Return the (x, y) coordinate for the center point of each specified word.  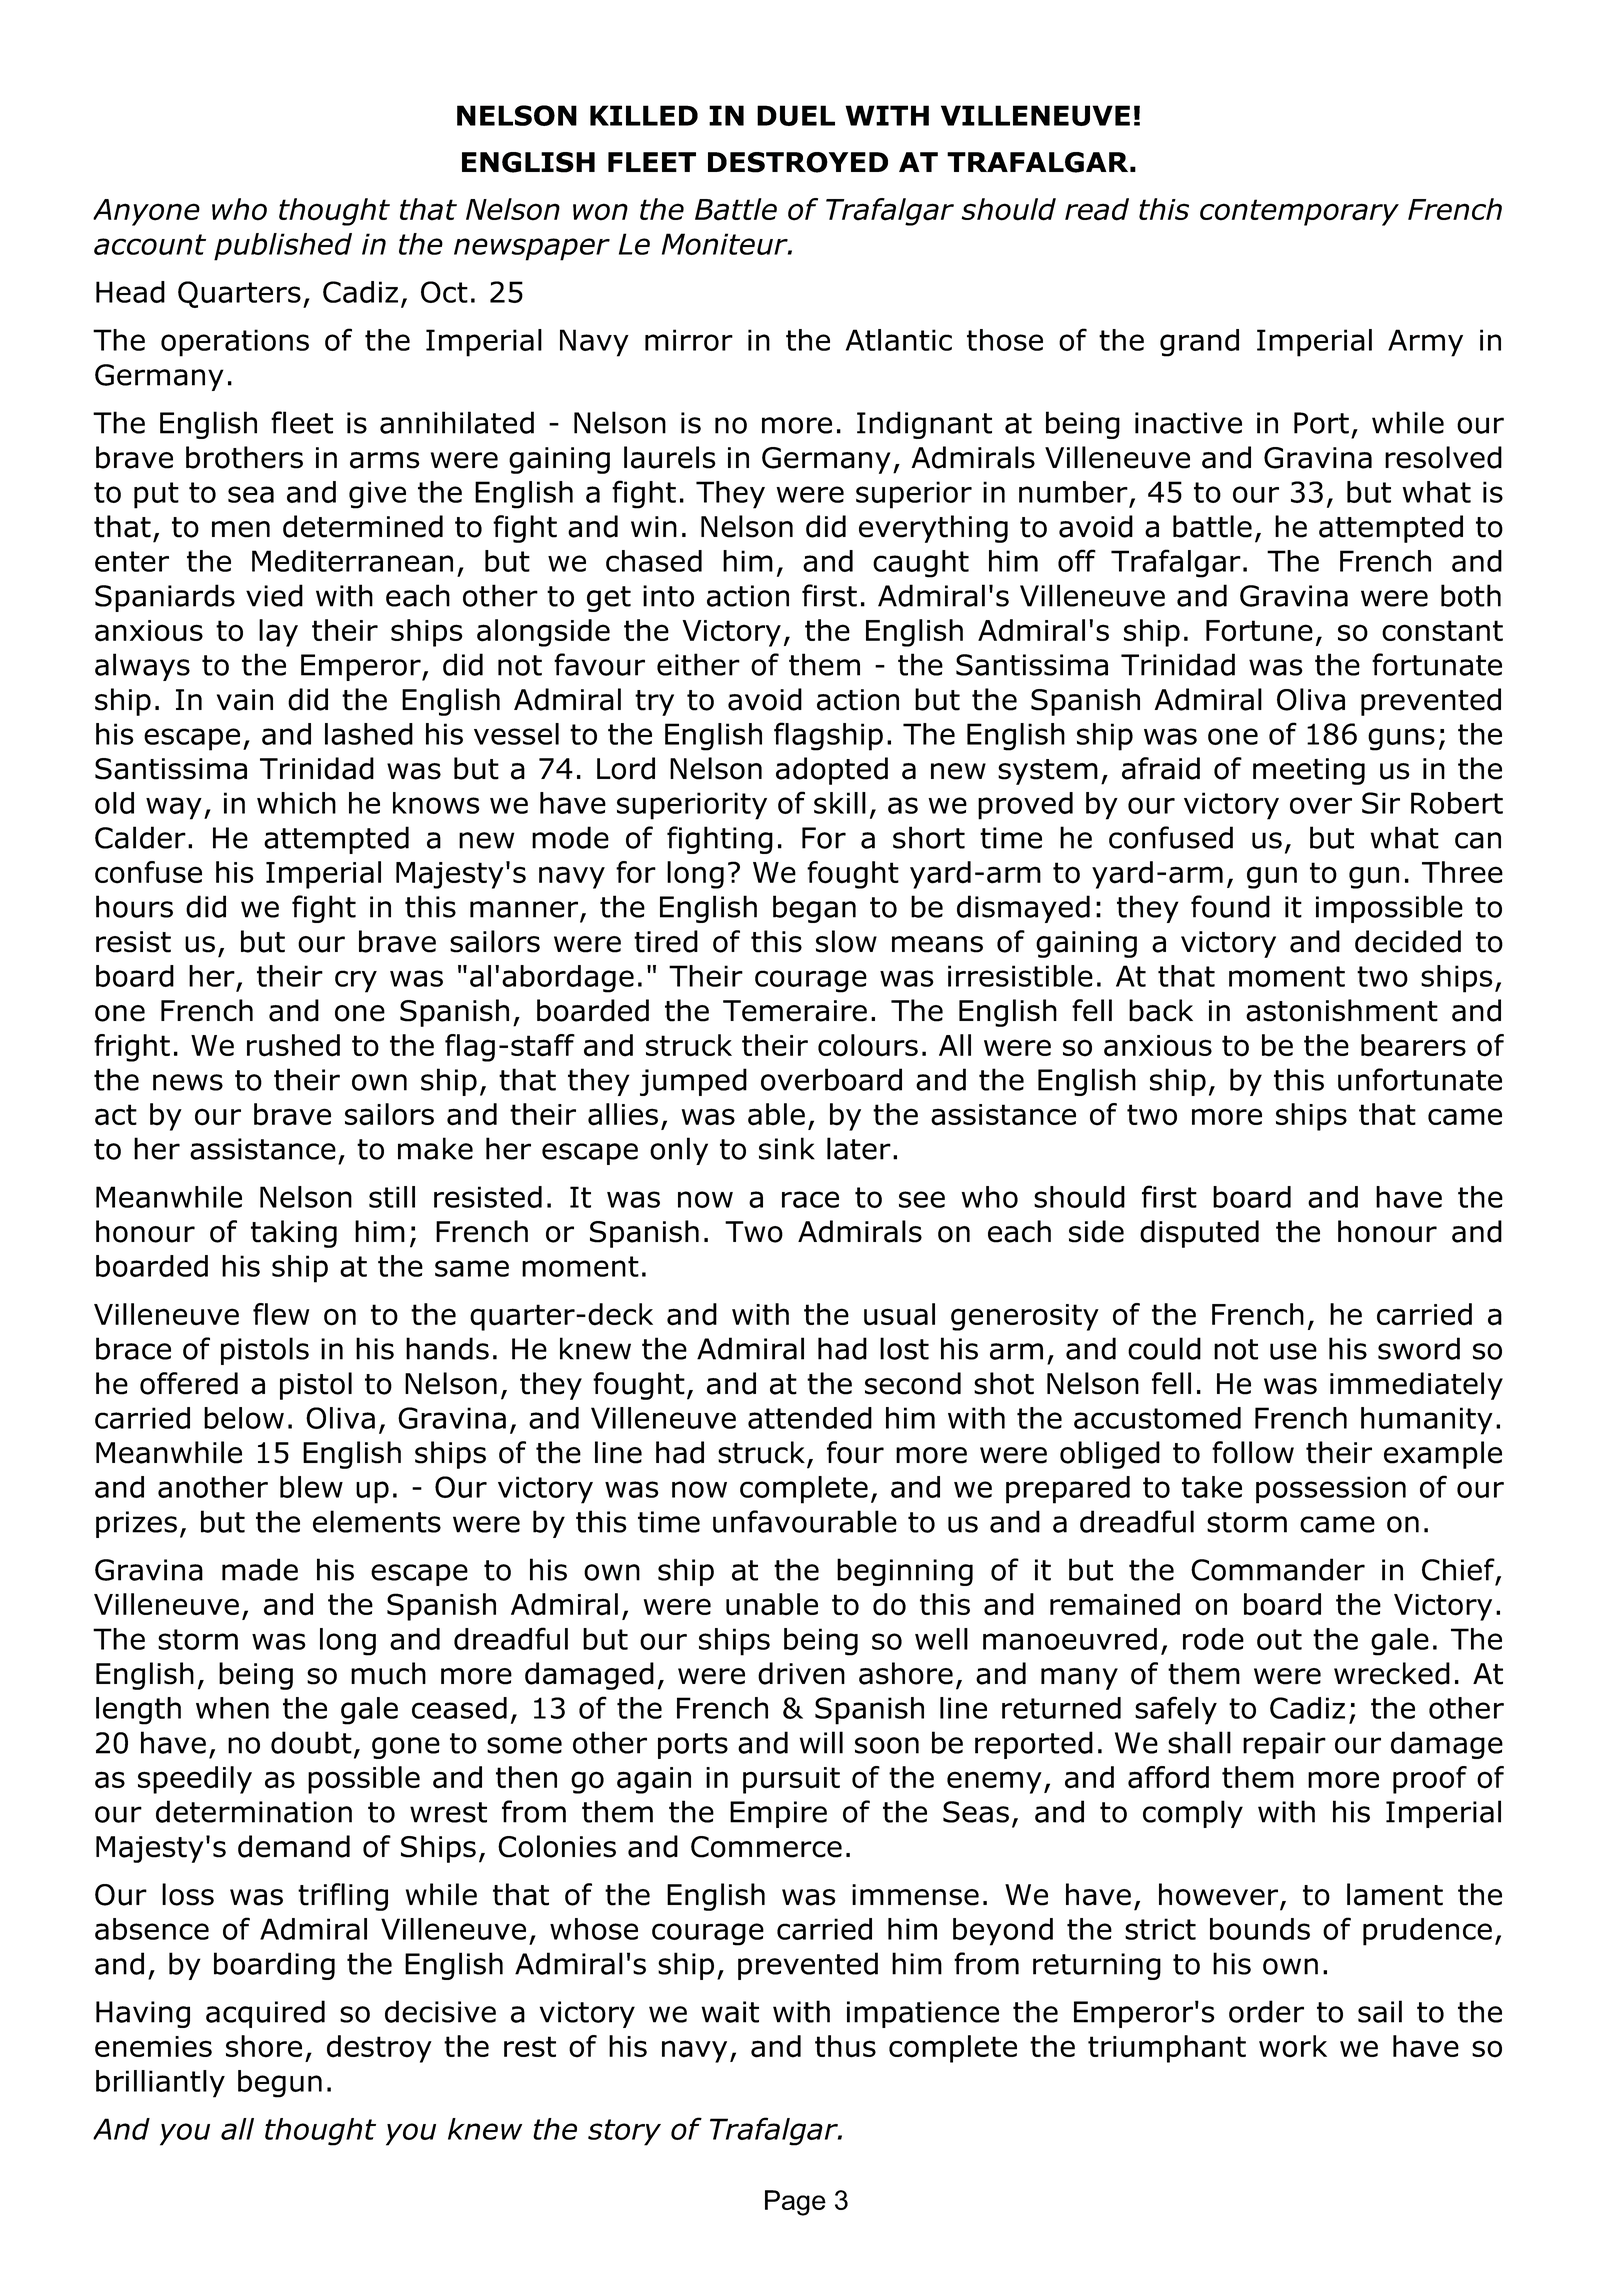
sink (787, 1148)
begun (280, 2084)
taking (294, 1234)
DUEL (796, 115)
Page (795, 2203)
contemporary (1299, 212)
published (283, 247)
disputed (1199, 1234)
